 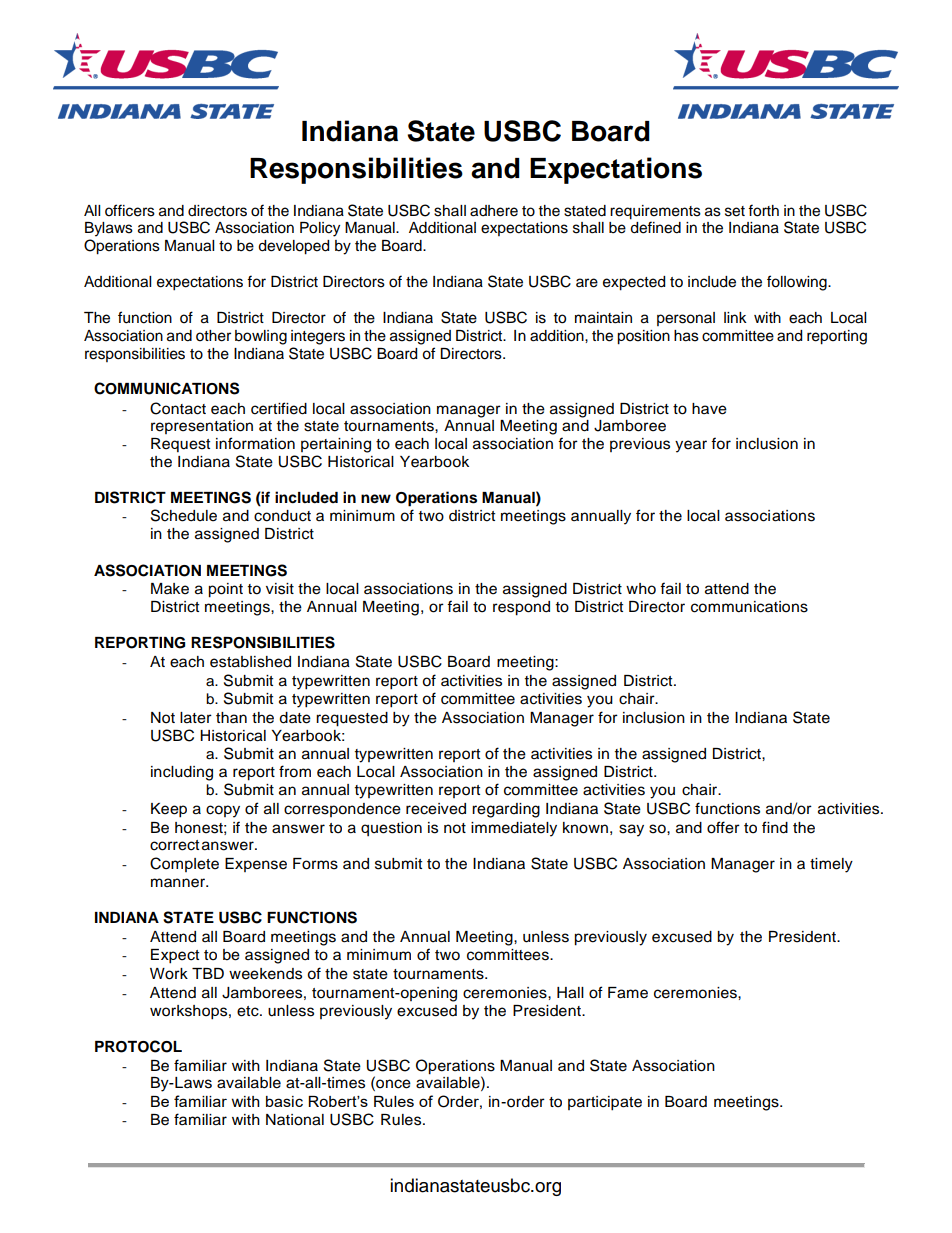 What do you see at coordinates (284, 1101) in the screenshot?
I see `basic` at bounding box center [284, 1101].
